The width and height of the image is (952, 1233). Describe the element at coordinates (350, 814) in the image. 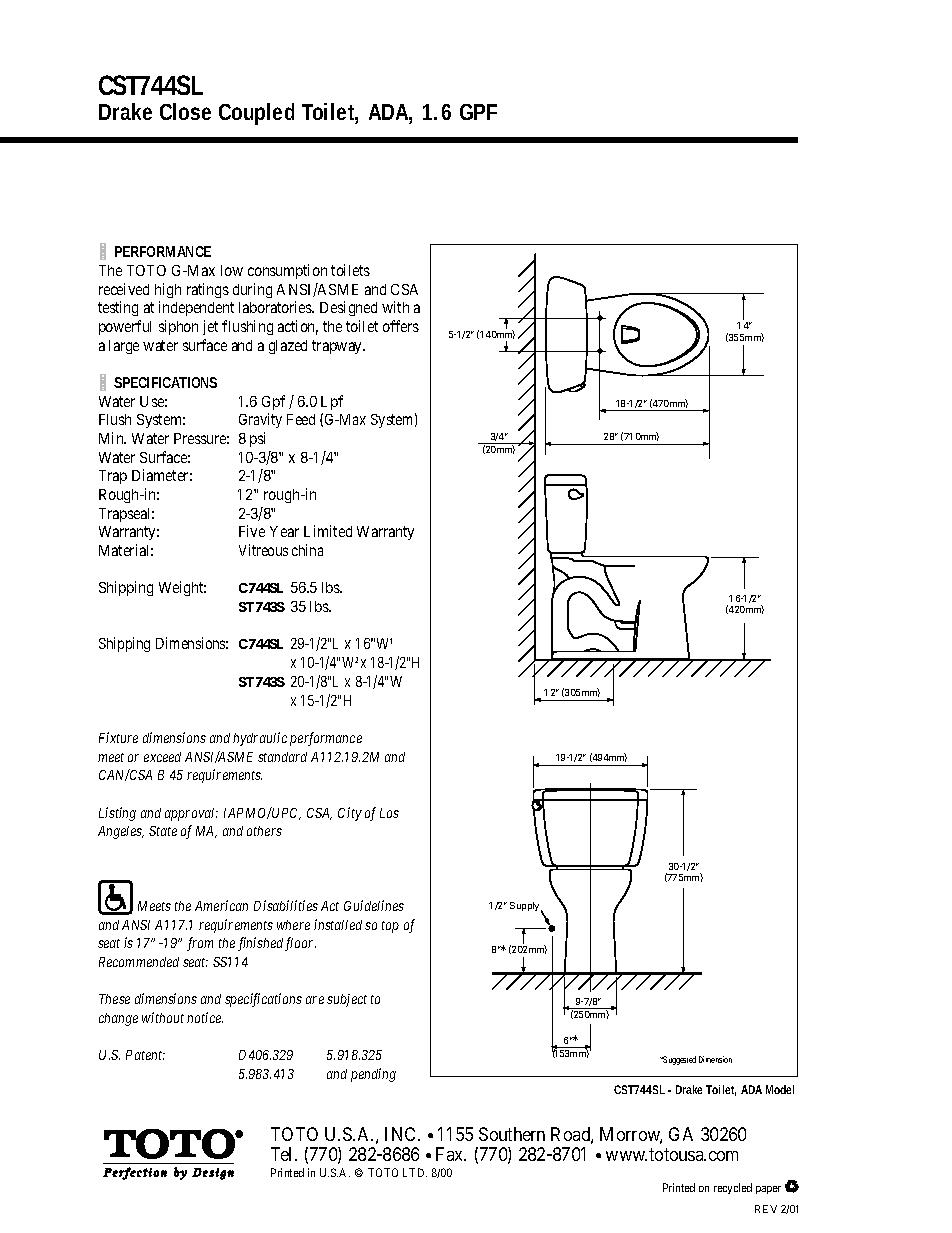

I see `City` at that location.
